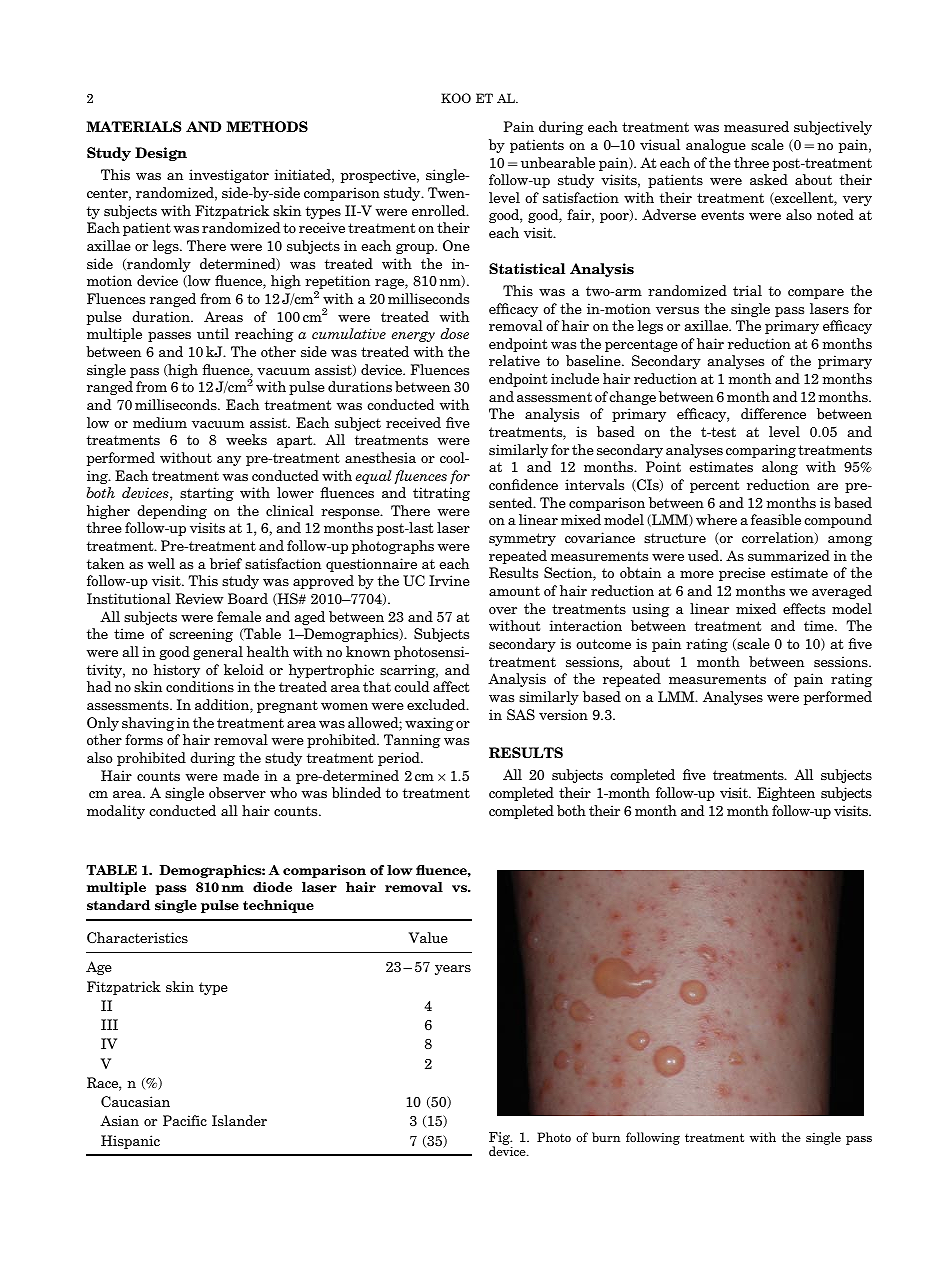  I want to click on Design, so click(161, 154).
